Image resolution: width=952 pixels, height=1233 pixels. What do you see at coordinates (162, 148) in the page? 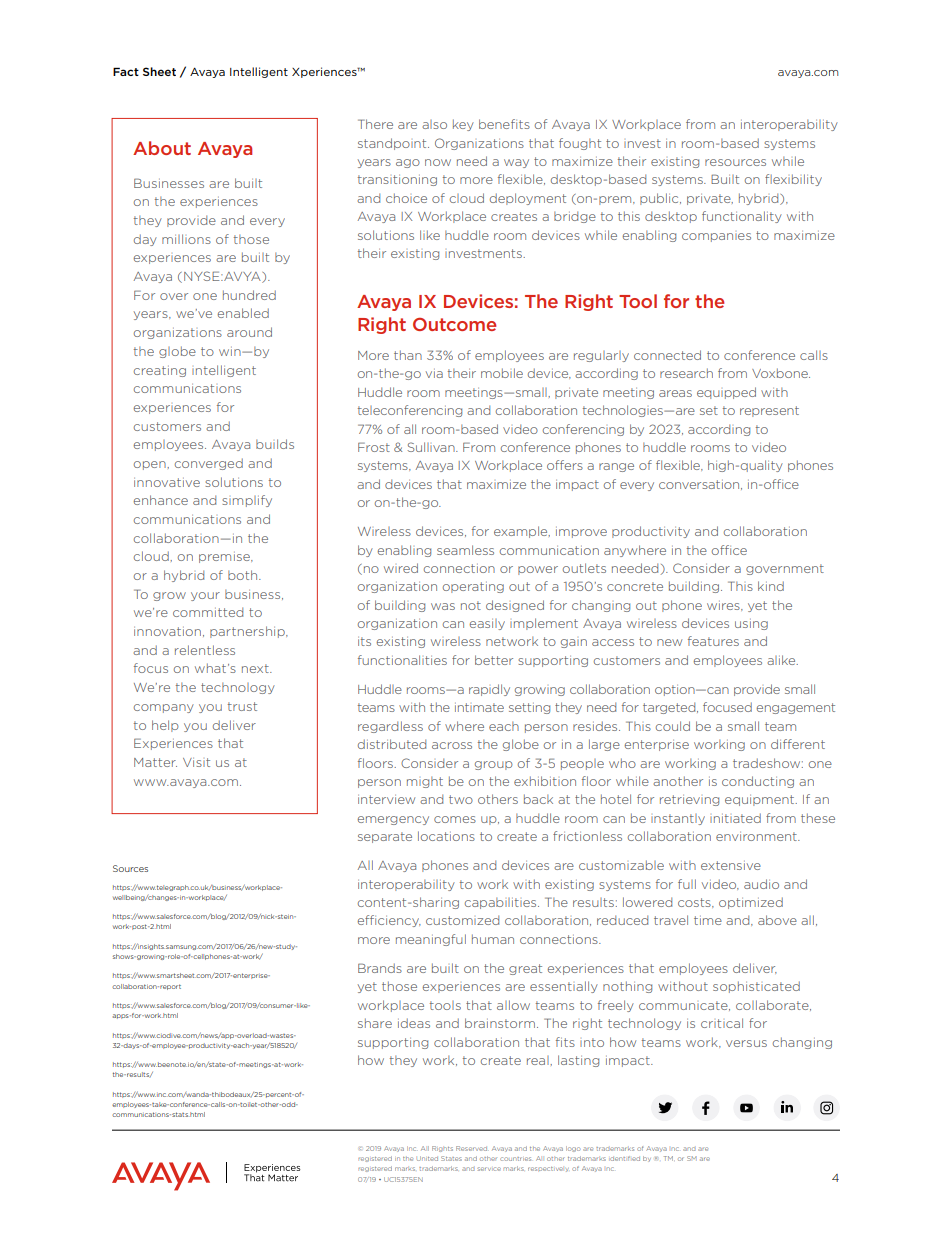
I see `About` at bounding box center [162, 148].
